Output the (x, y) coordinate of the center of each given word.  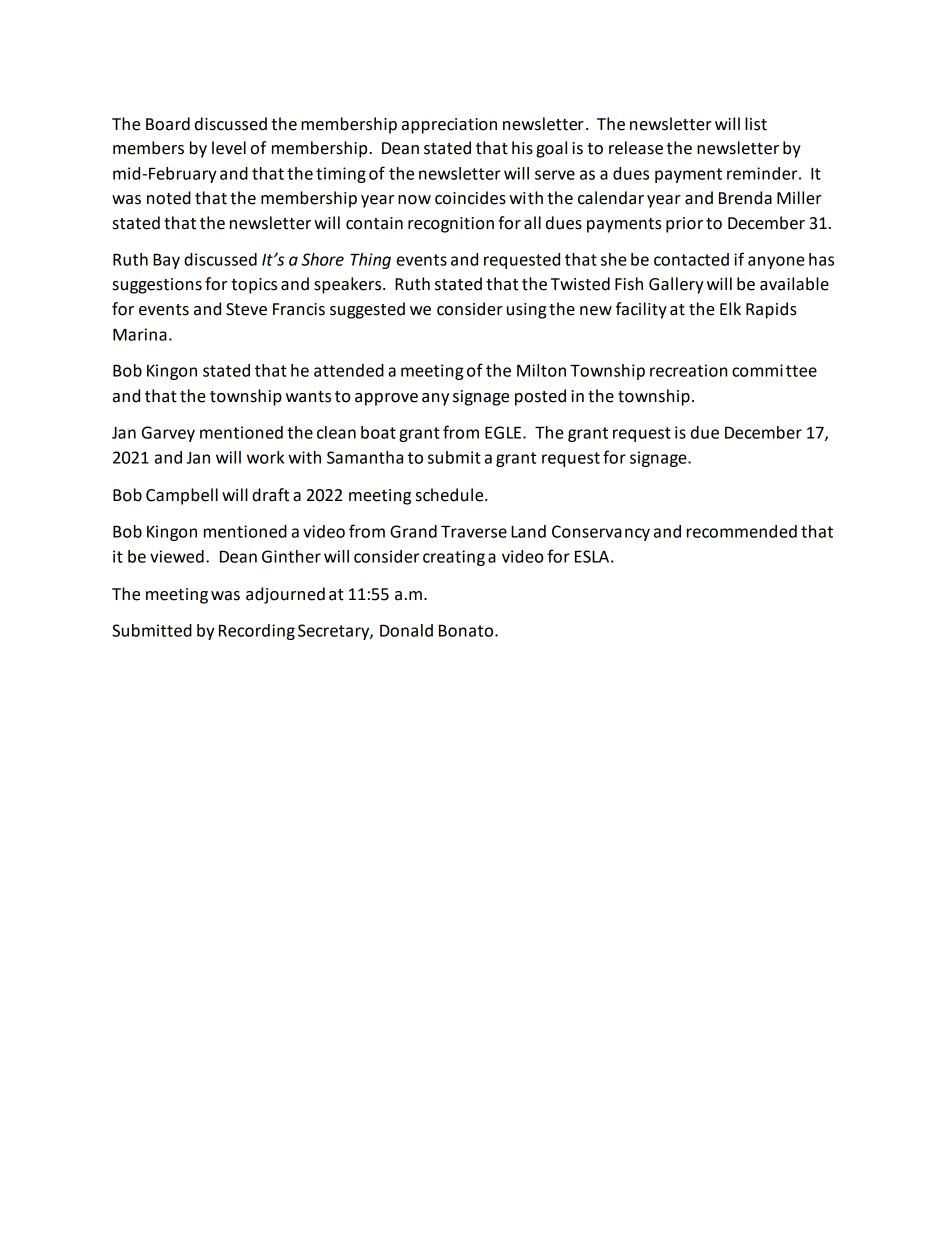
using (526, 311)
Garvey (168, 434)
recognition (451, 225)
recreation (688, 370)
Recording (257, 632)
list (756, 124)
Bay (166, 261)
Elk (730, 308)
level (229, 148)
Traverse (474, 531)
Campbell (182, 496)
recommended (742, 531)
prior (684, 225)
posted (540, 397)
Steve (246, 309)
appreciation (449, 126)
